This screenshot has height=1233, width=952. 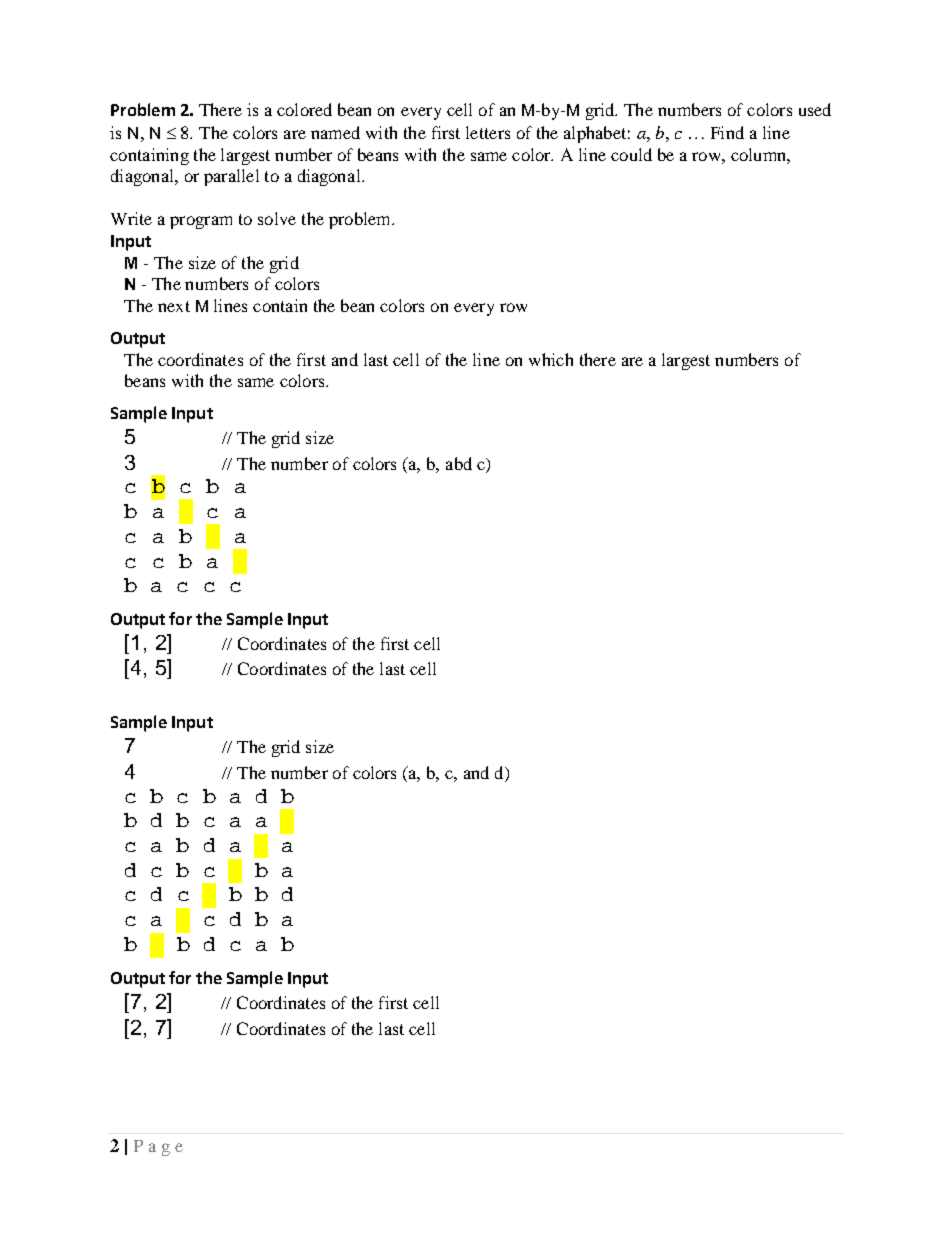 What do you see at coordinates (631, 154) in the screenshot?
I see `could` at bounding box center [631, 154].
